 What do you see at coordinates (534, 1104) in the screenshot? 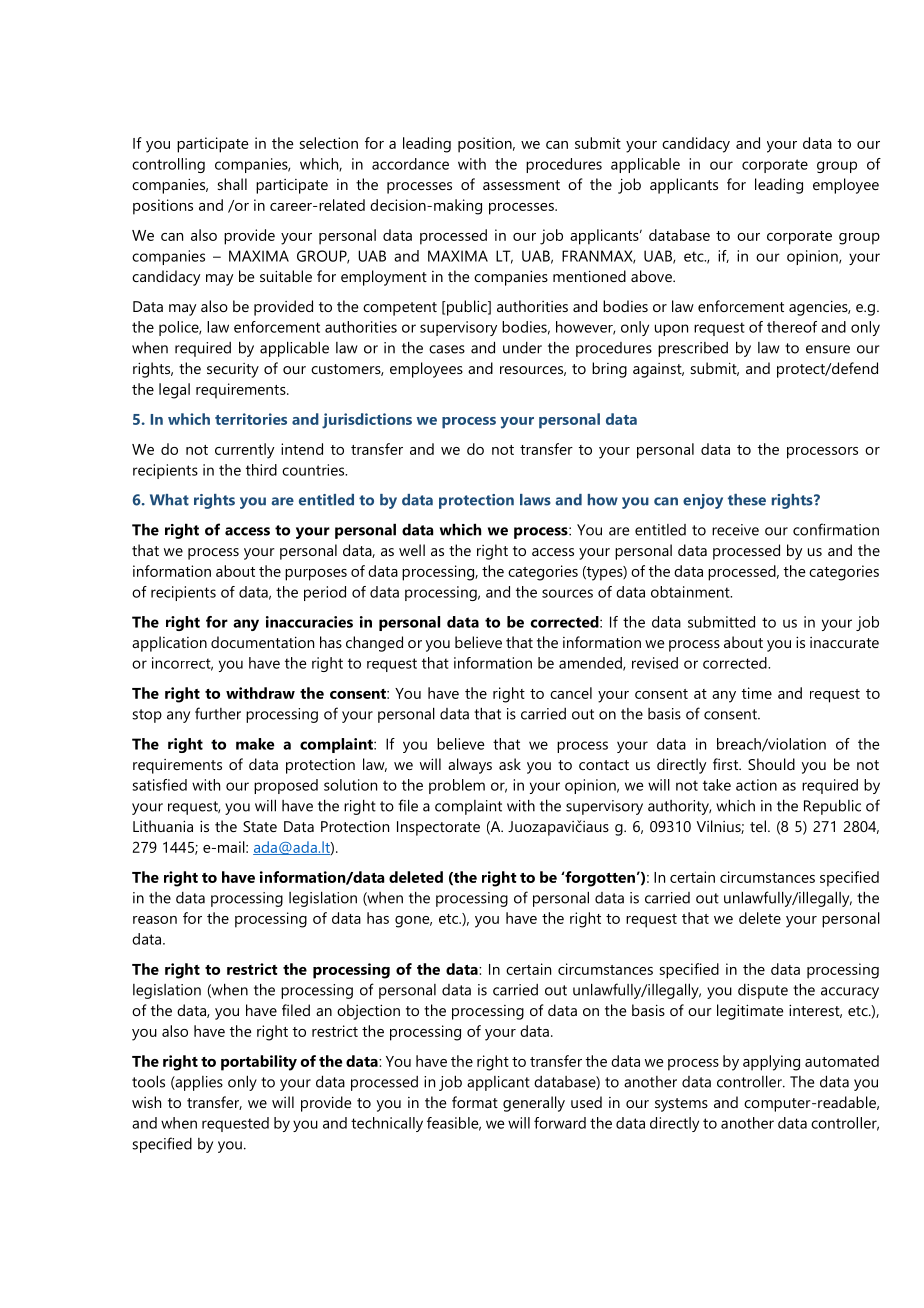
I see `generally` at bounding box center [534, 1104].
